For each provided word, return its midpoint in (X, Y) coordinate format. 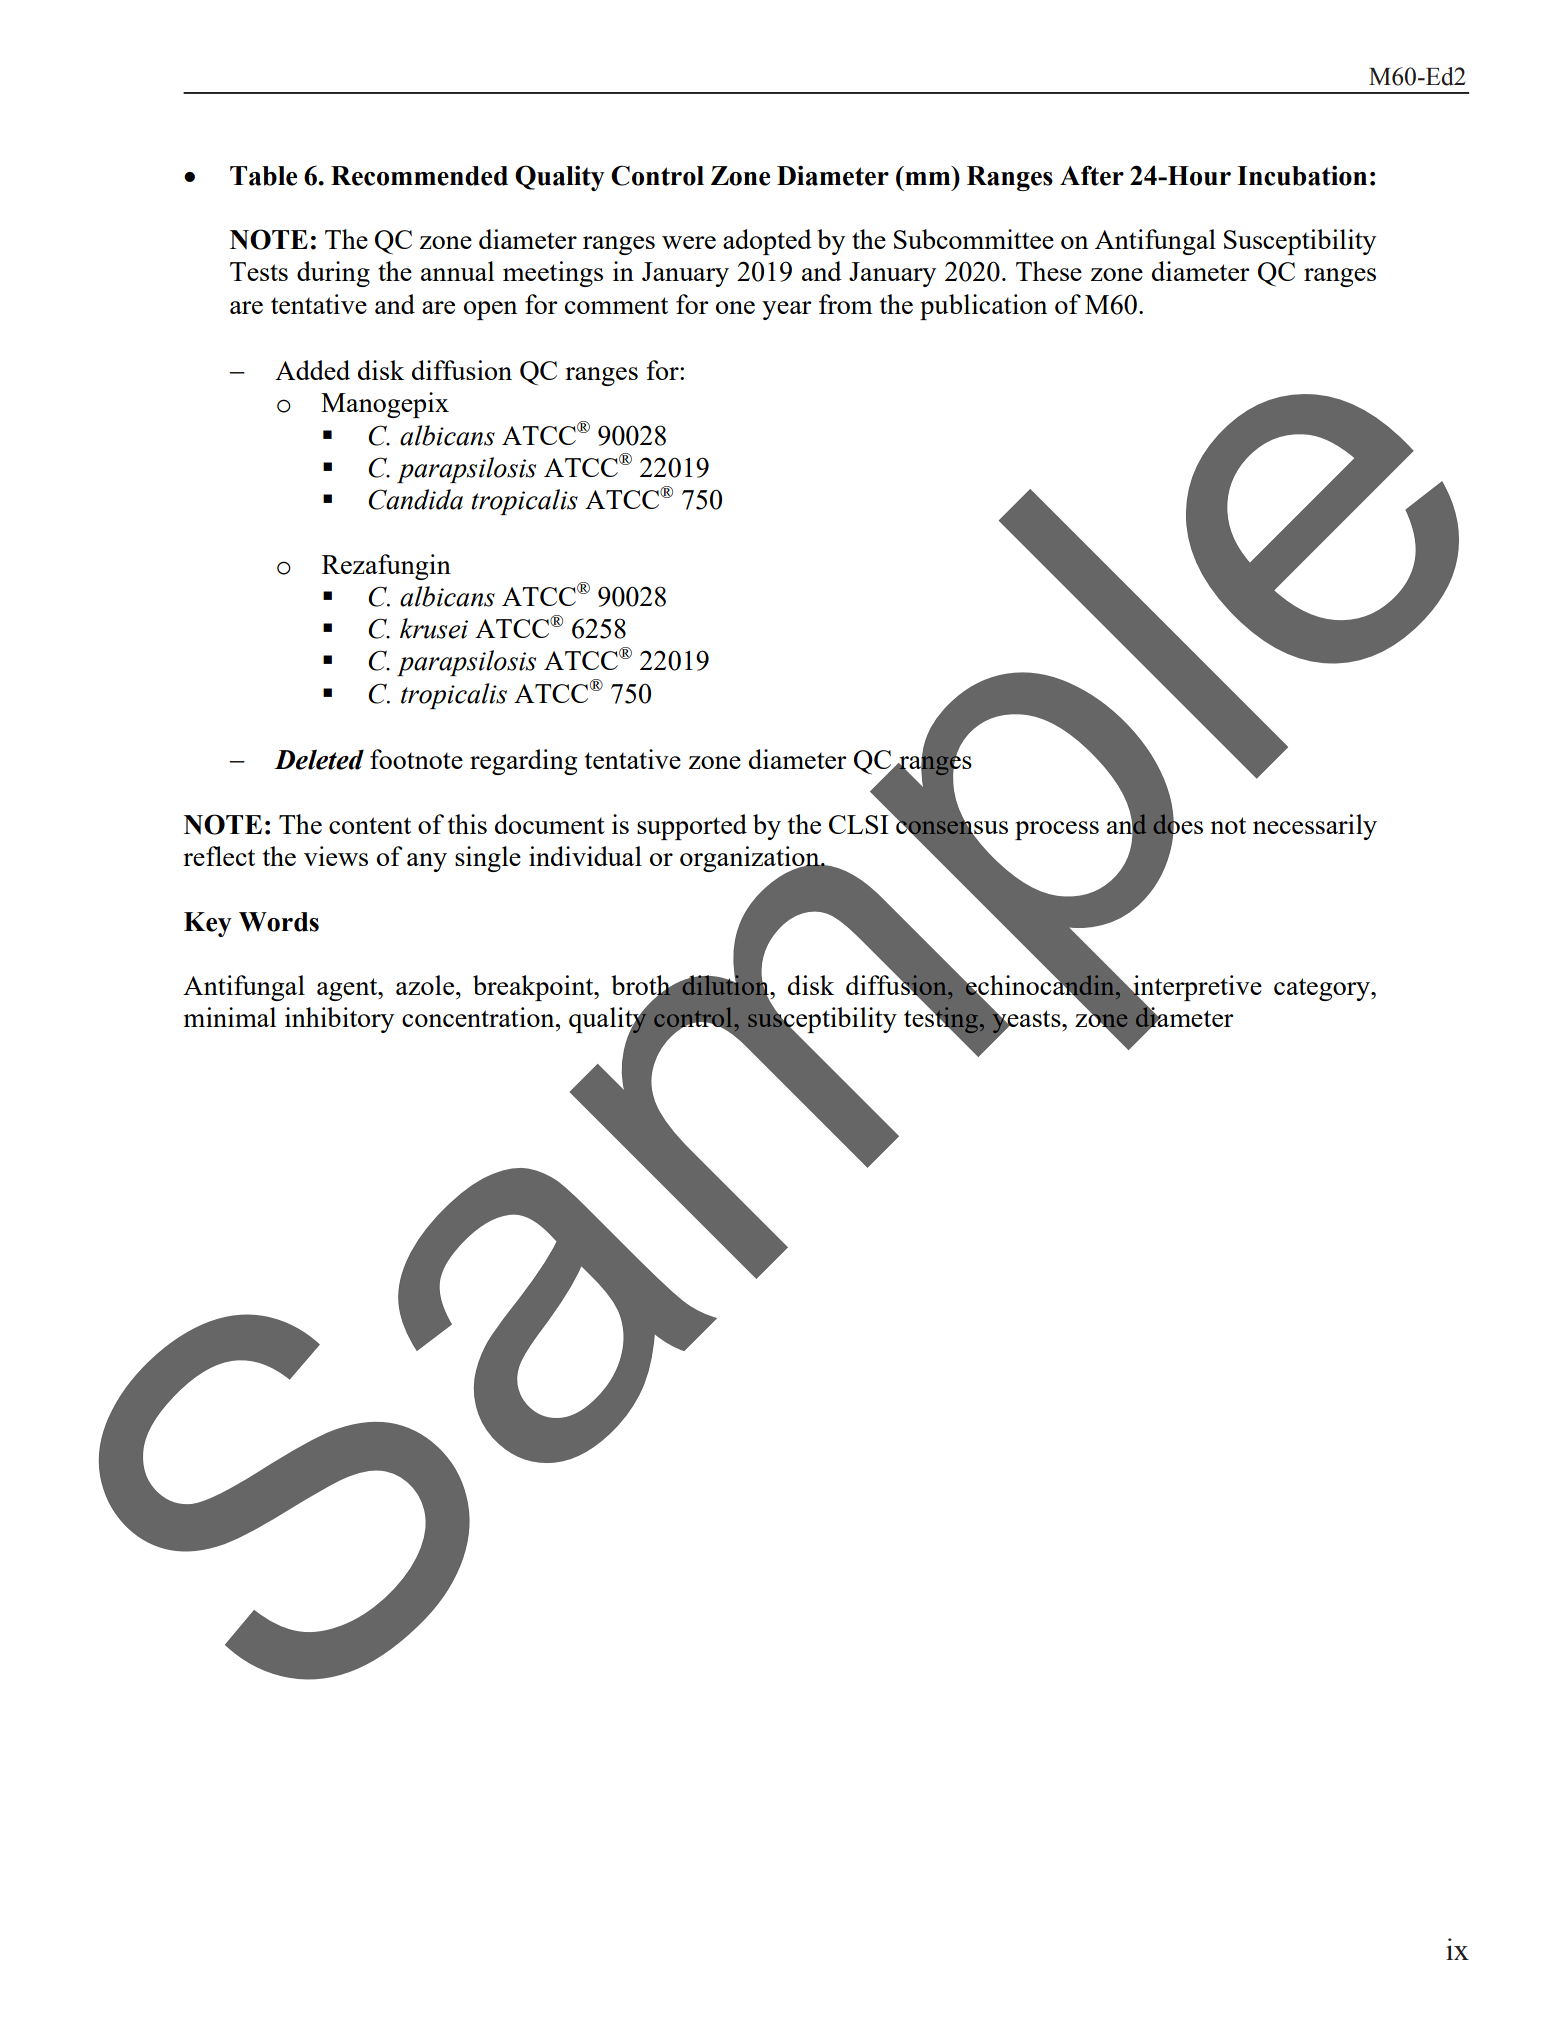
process (1057, 830)
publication (983, 307)
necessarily (1315, 827)
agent (348, 989)
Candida (415, 499)
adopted (767, 242)
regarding (523, 762)
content (370, 825)
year (787, 310)
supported (692, 827)
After (1092, 175)
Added (312, 370)
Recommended (419, 176)
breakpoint (534, 988)
